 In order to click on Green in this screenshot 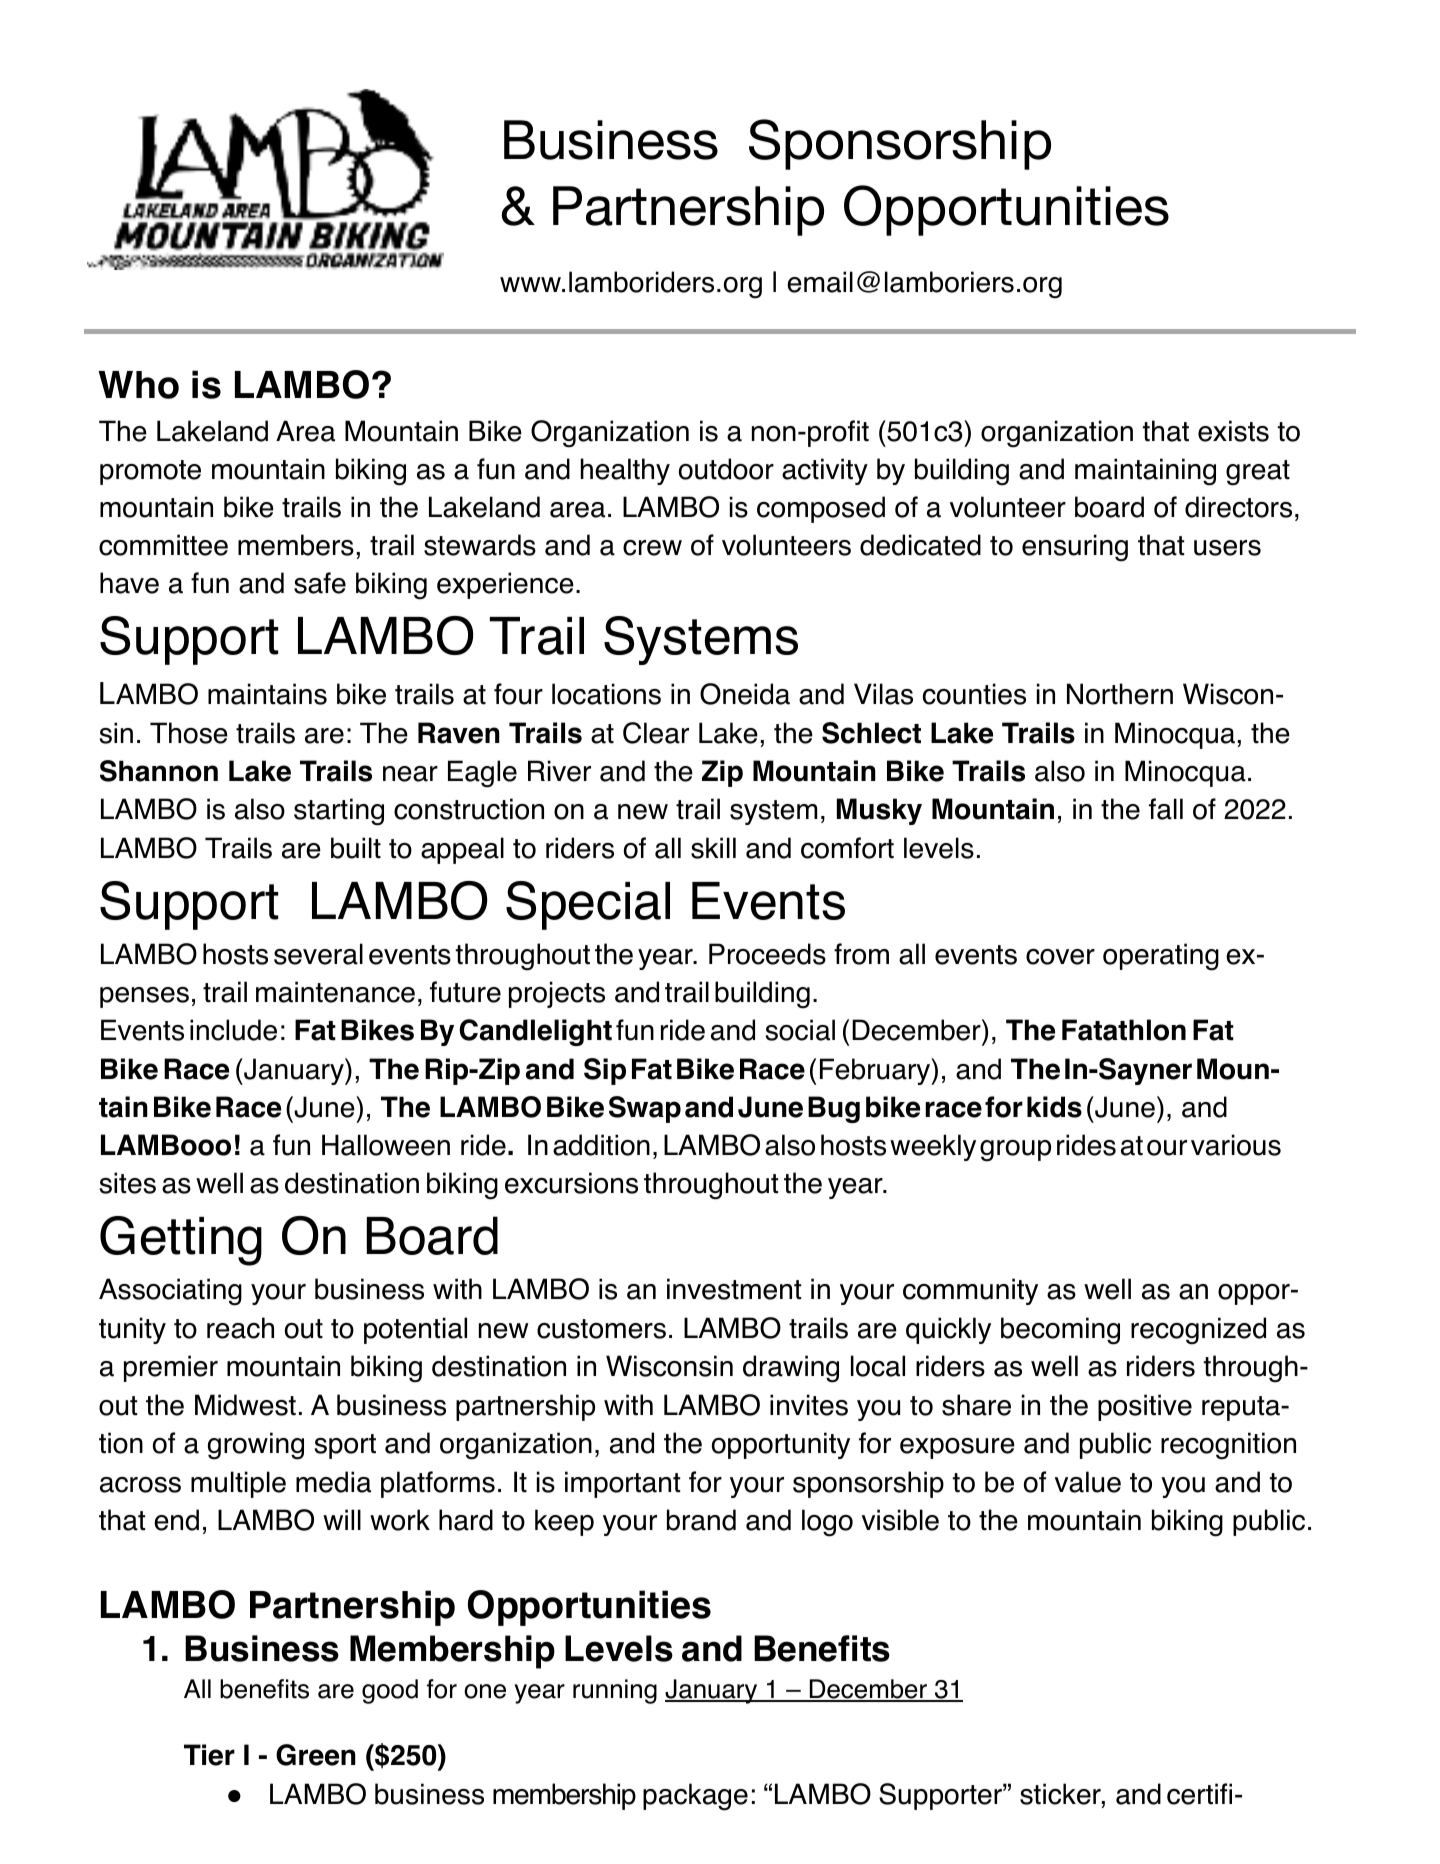, I will do `click(316, 1755)`.
